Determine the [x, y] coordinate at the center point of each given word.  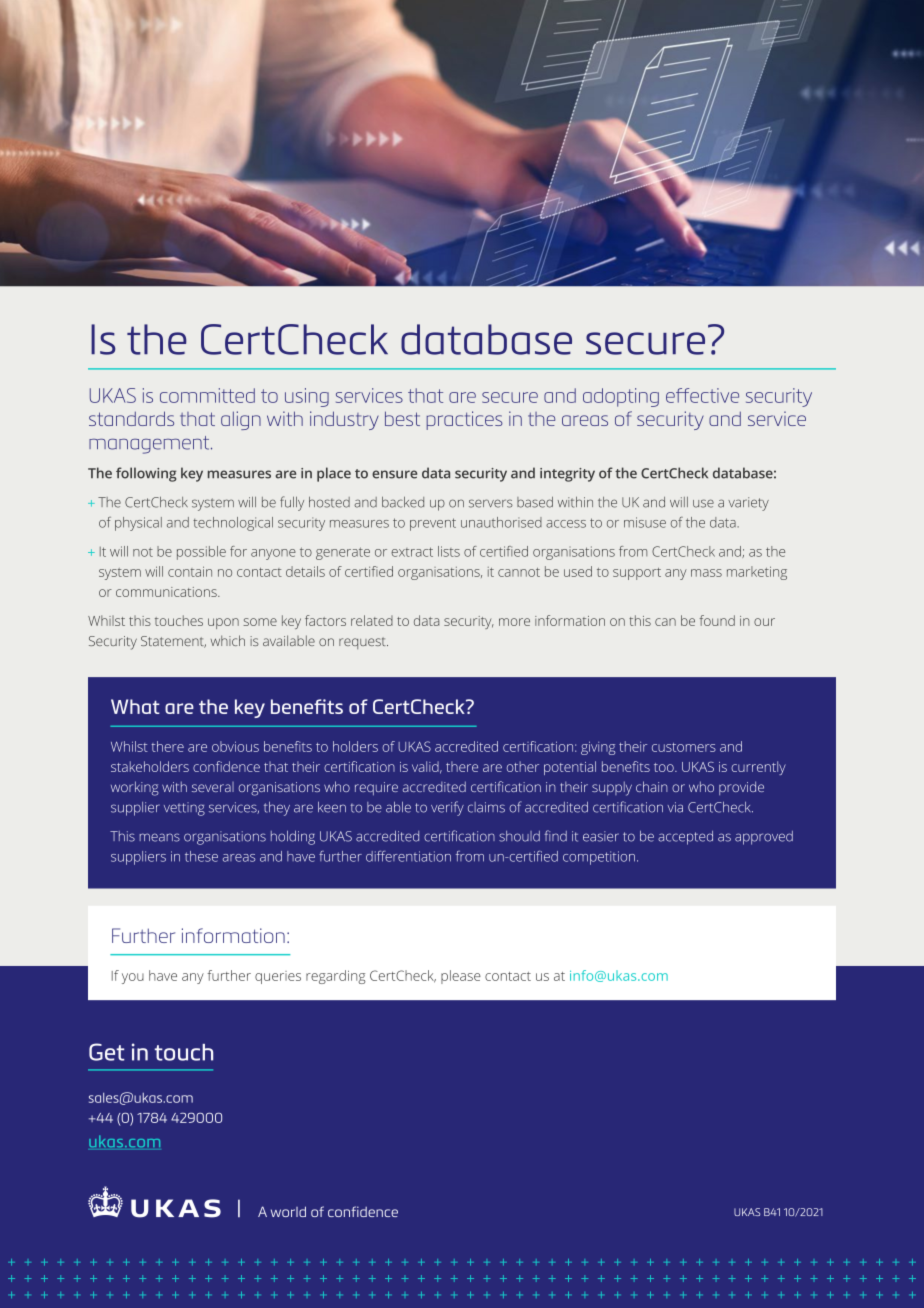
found [717, 620]
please [461, 977]
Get [106, 1052]
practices [465, 420]
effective [702, 395]
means [159, 837]
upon [223, 623]
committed [207, 395]
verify [447, 808]
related [372, 620]
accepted [685, 838]
